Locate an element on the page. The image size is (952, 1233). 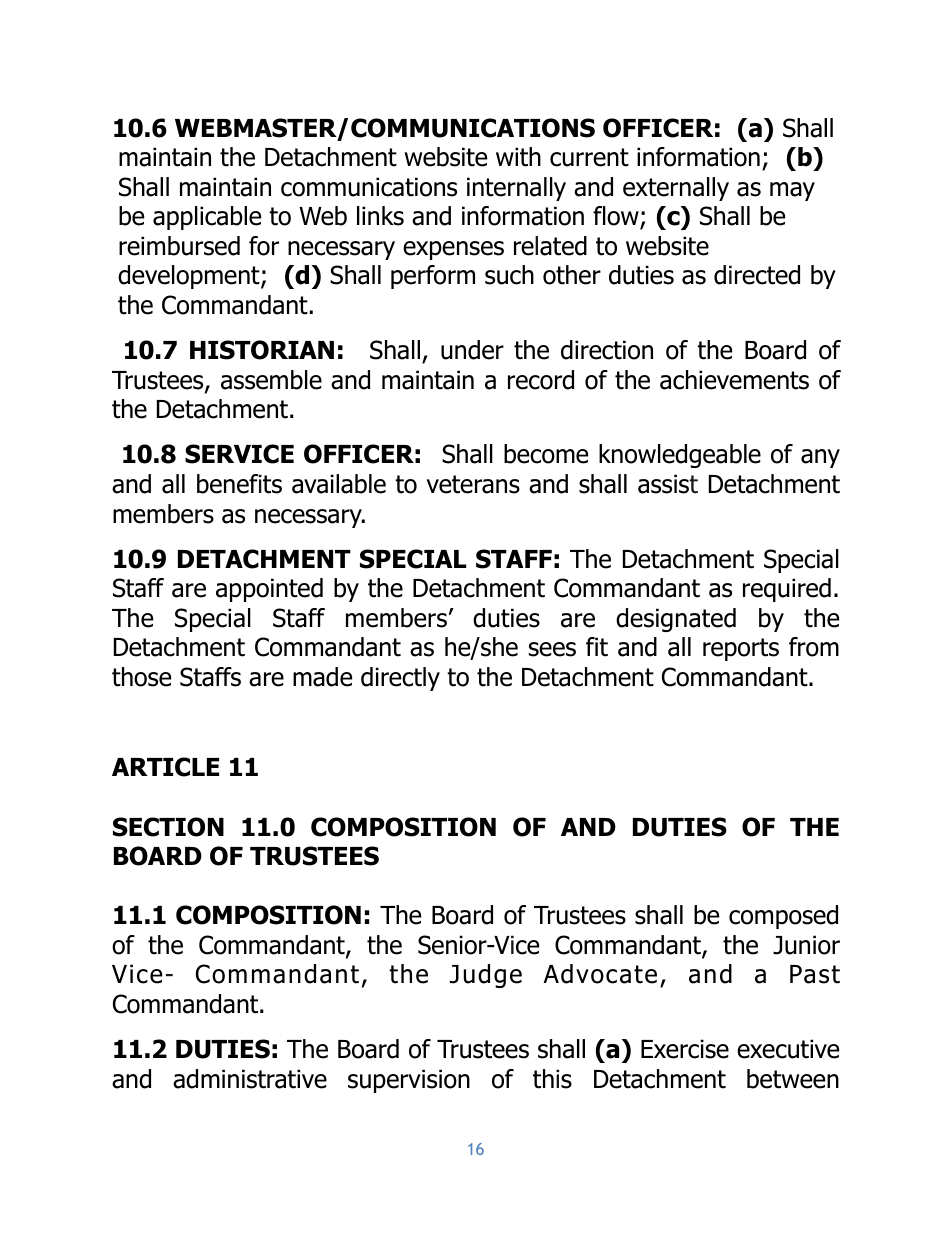
reports is located at coordinates (741, 649).
